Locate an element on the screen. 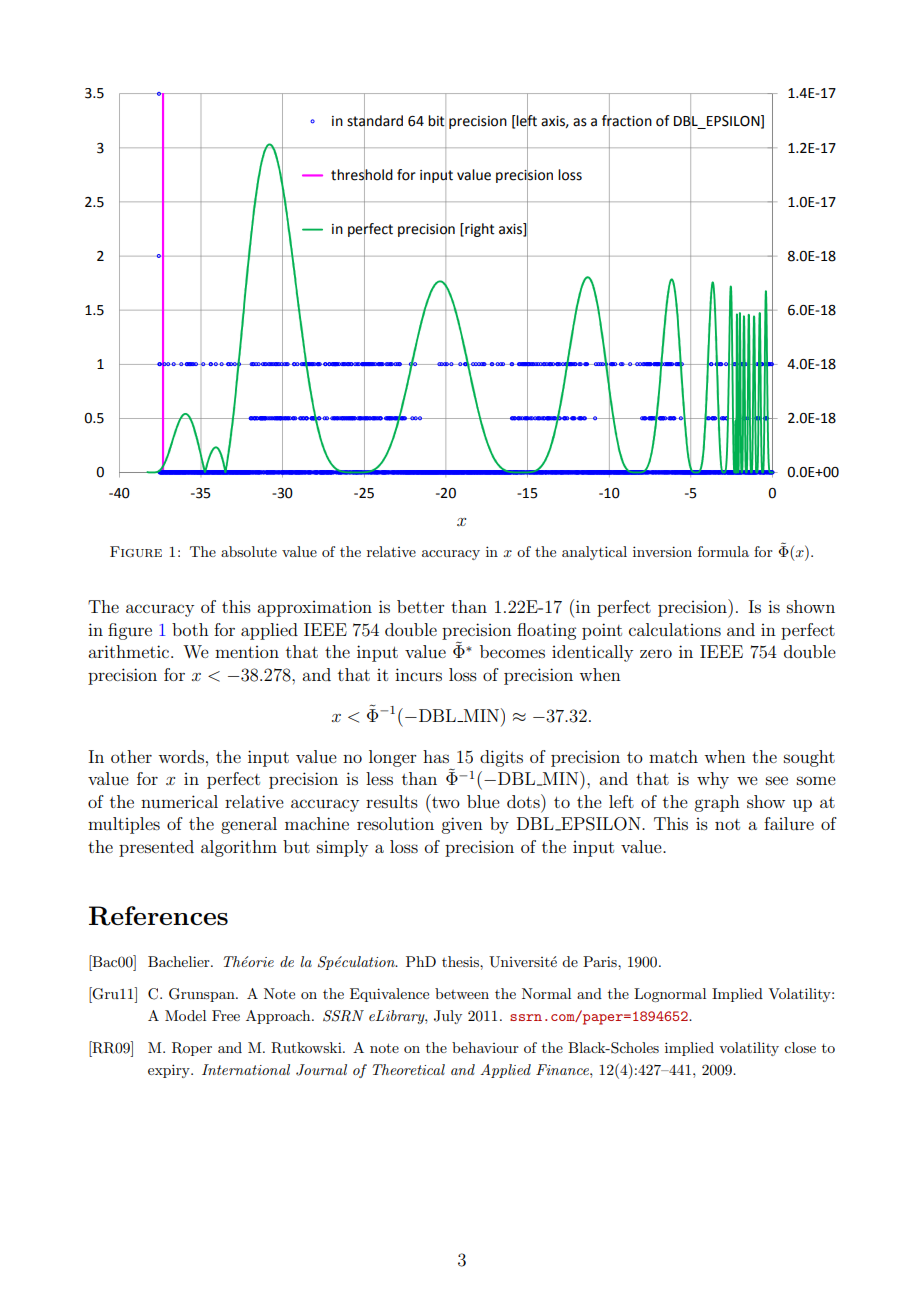 This screenshot has width=924, height=1308. Roper is located at coordinates (192, 1049).
